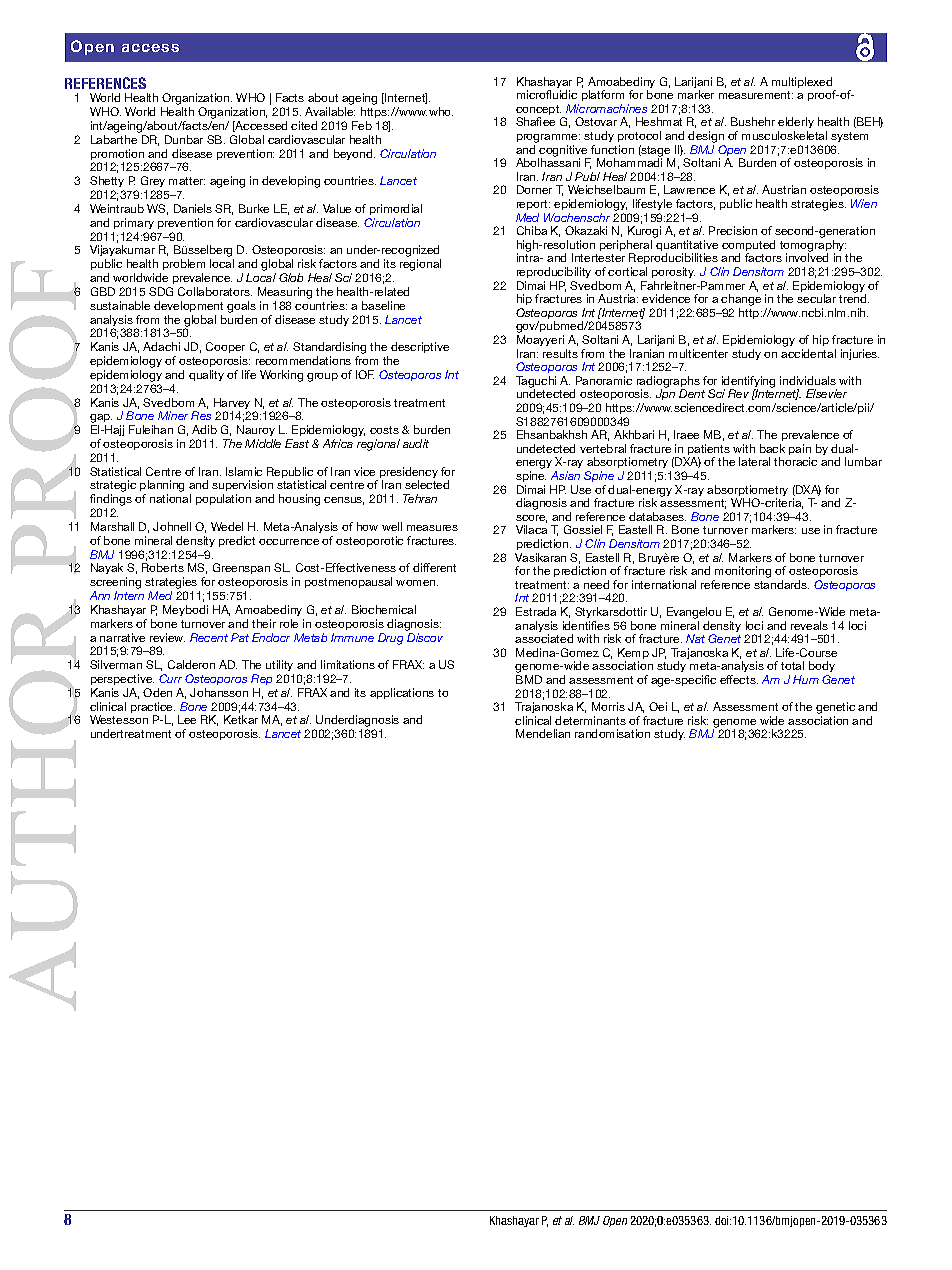 Image resolution: width=952 pixels, height=1270 pixels. I want to click on databases, so click(657, 516).
